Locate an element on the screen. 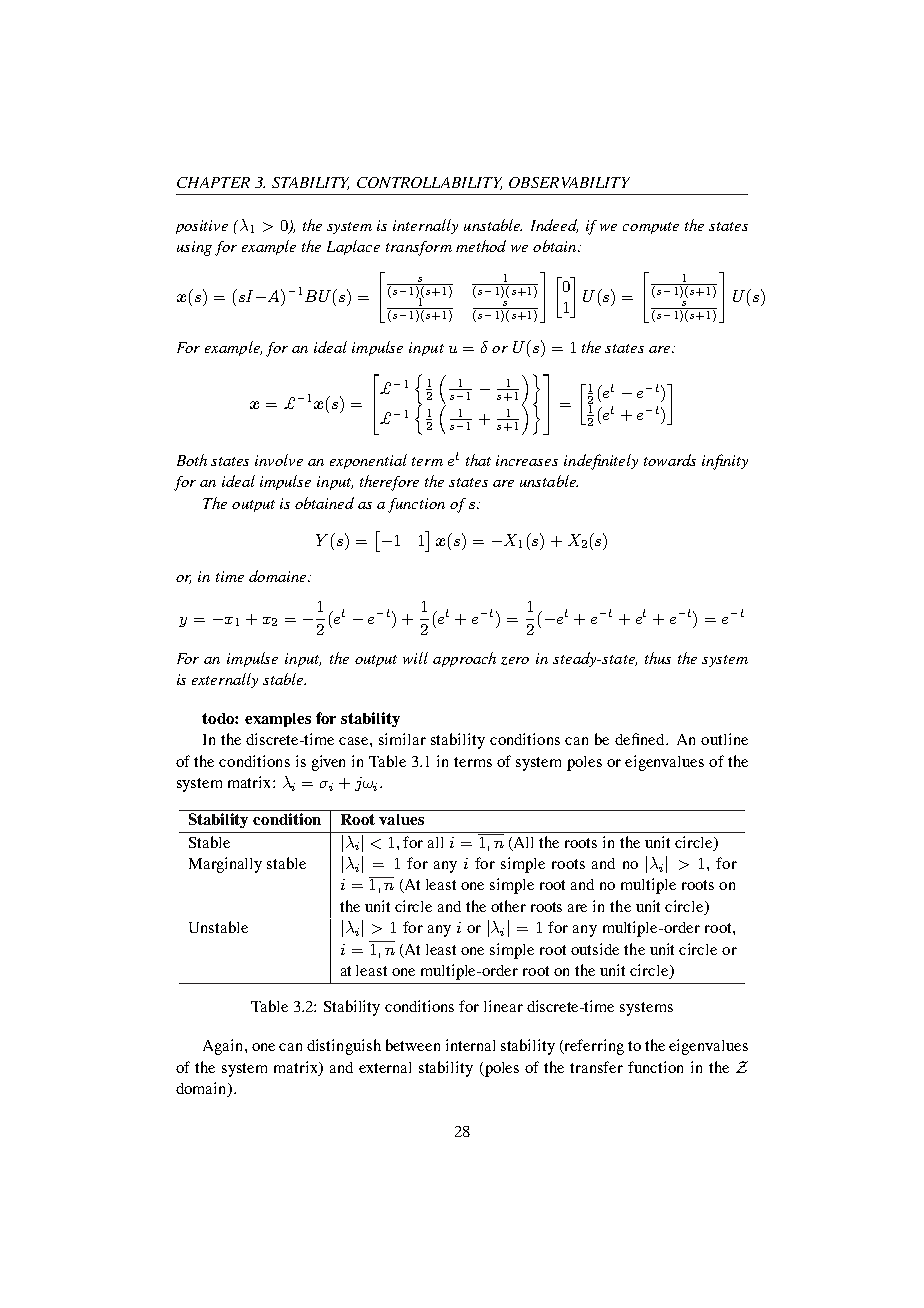 The image size is (924, 1308). between is located at coordinates (413, 1045).
